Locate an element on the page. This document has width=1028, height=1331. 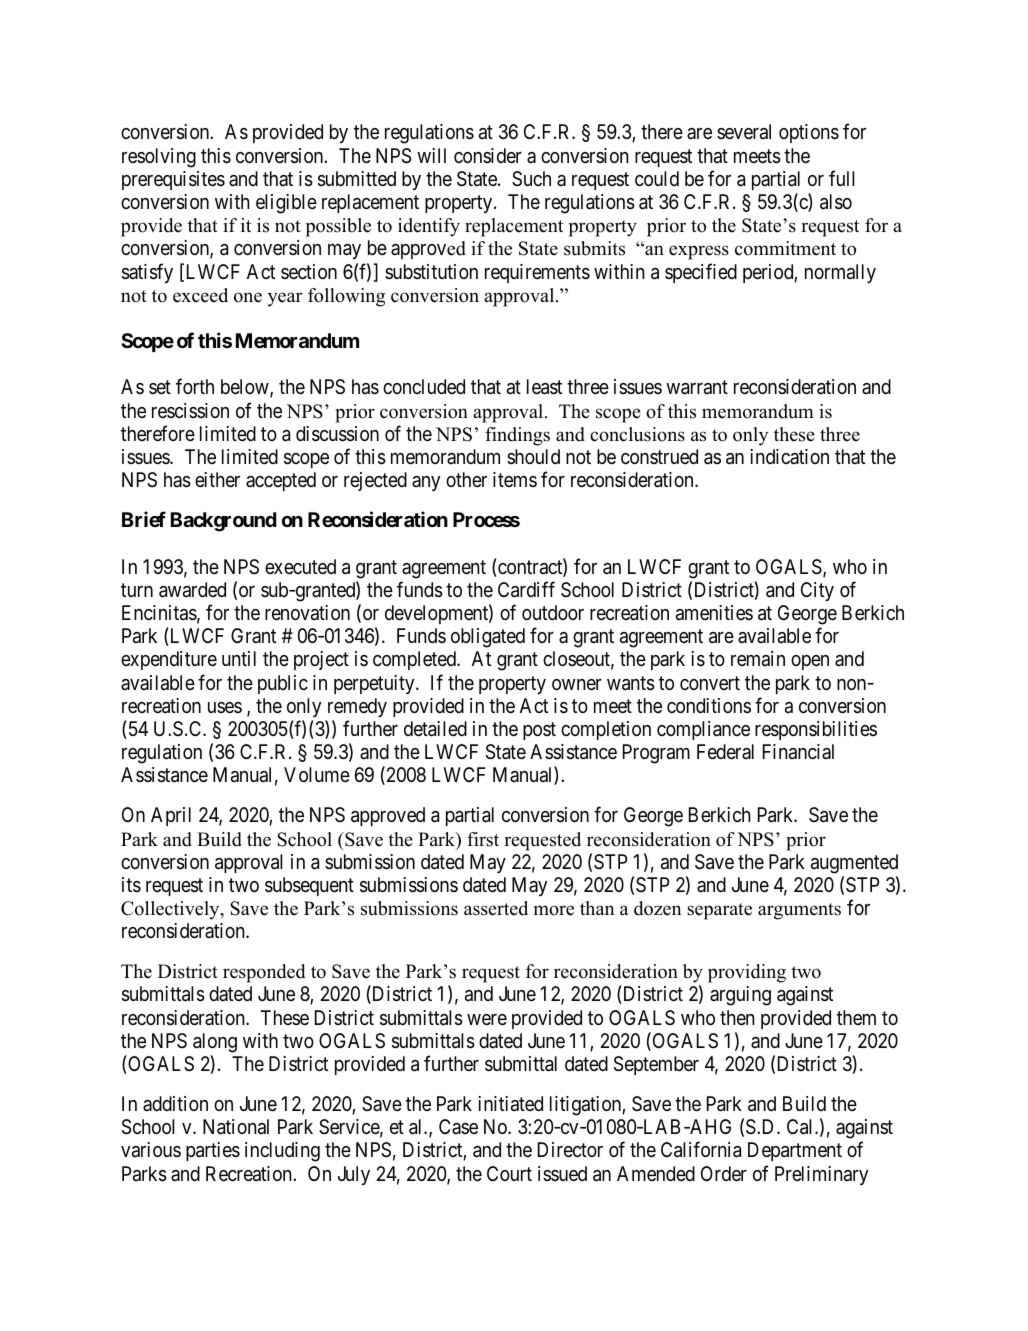
several is located at coordinates (744, 132).
